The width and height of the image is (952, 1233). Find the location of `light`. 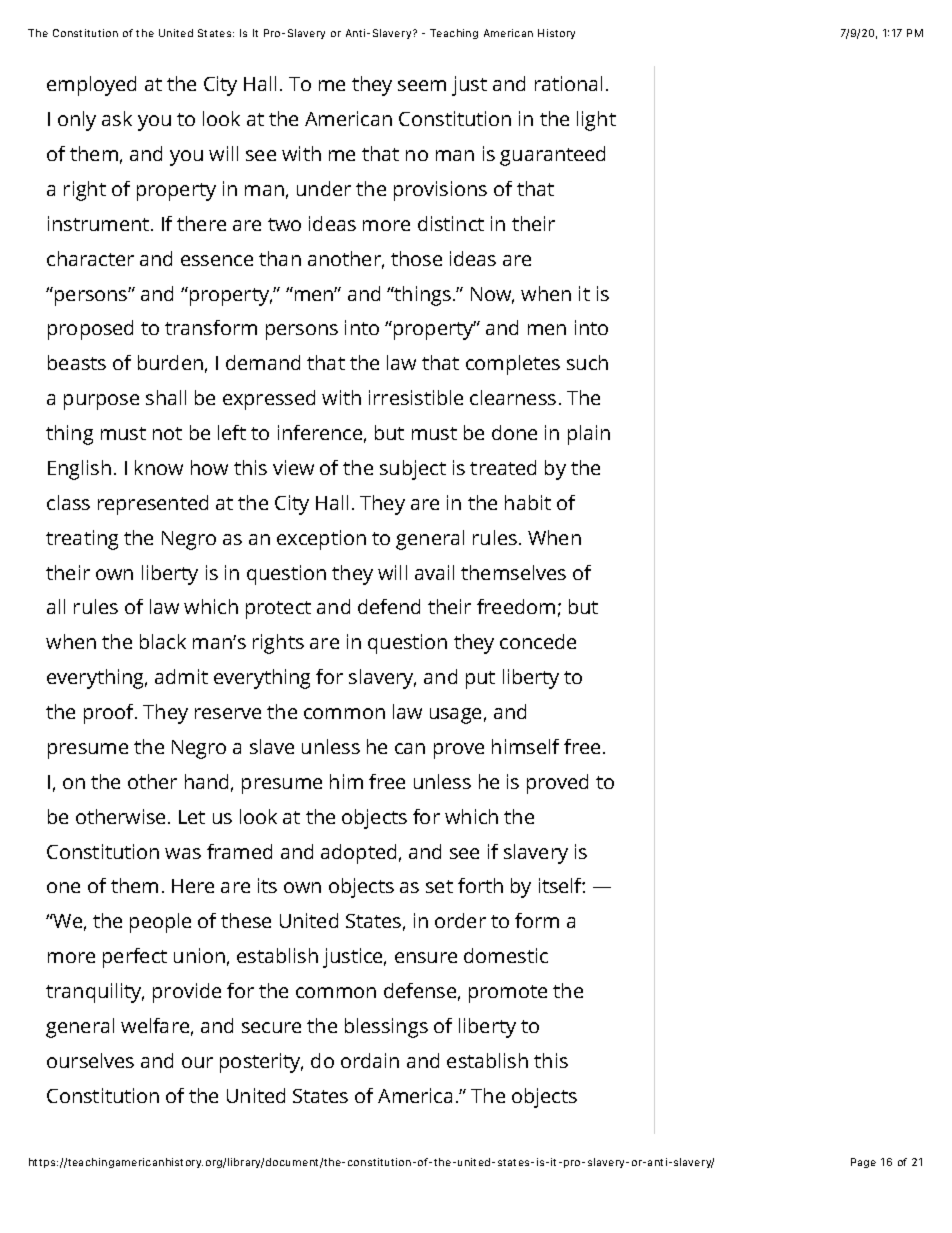

light is located at coordinates (596, 121).
